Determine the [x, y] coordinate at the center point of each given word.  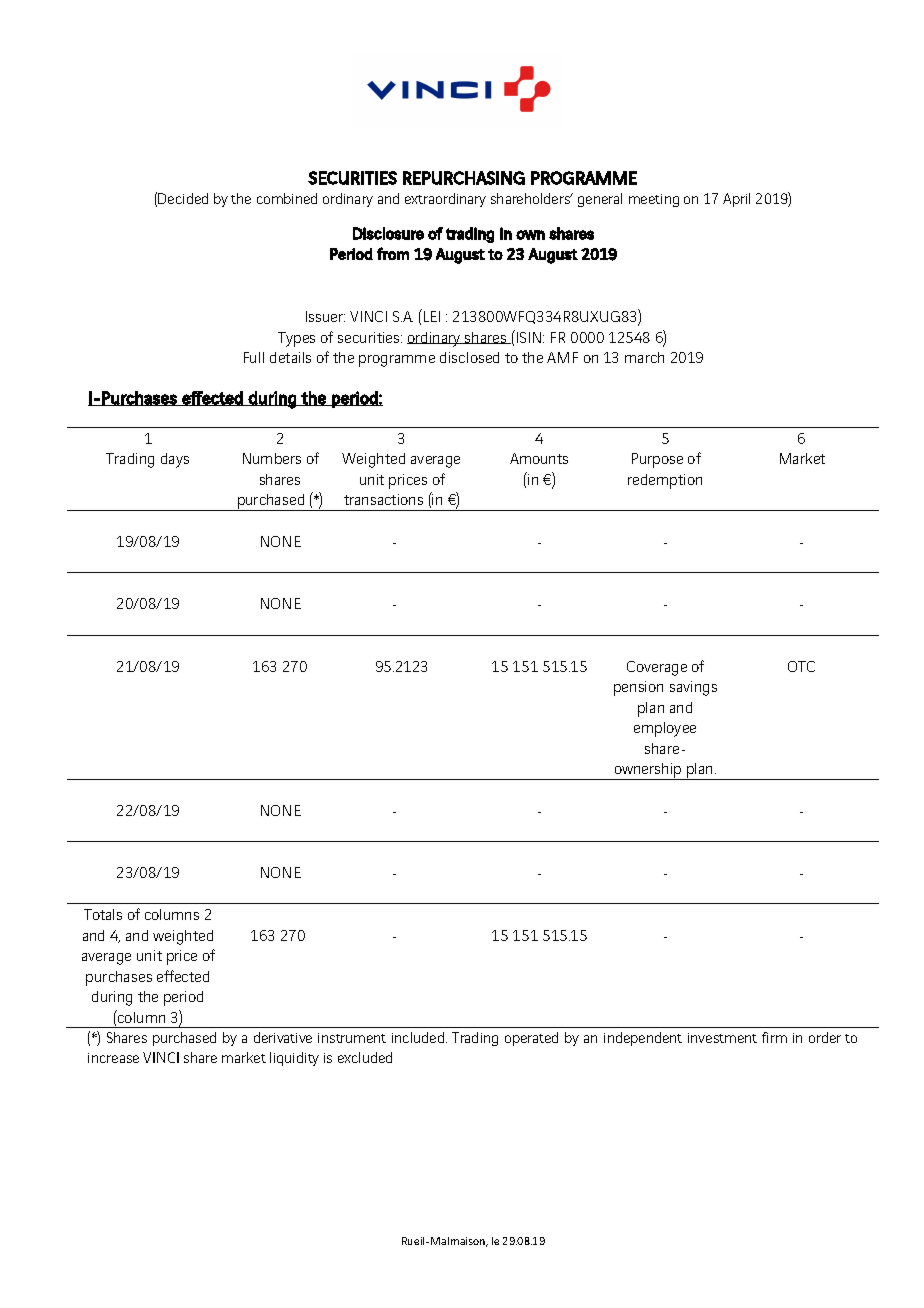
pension [638, 688]
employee [665, 729]
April [736, 200]
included [419, 1037]
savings [693, 688]
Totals [103, 914]
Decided [183, 198]
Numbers [272, 458]
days [175, 460]
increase [113, 1058]
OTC [801, 666]
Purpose [657, 460]
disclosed [469, 357]
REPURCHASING [464, 178]
